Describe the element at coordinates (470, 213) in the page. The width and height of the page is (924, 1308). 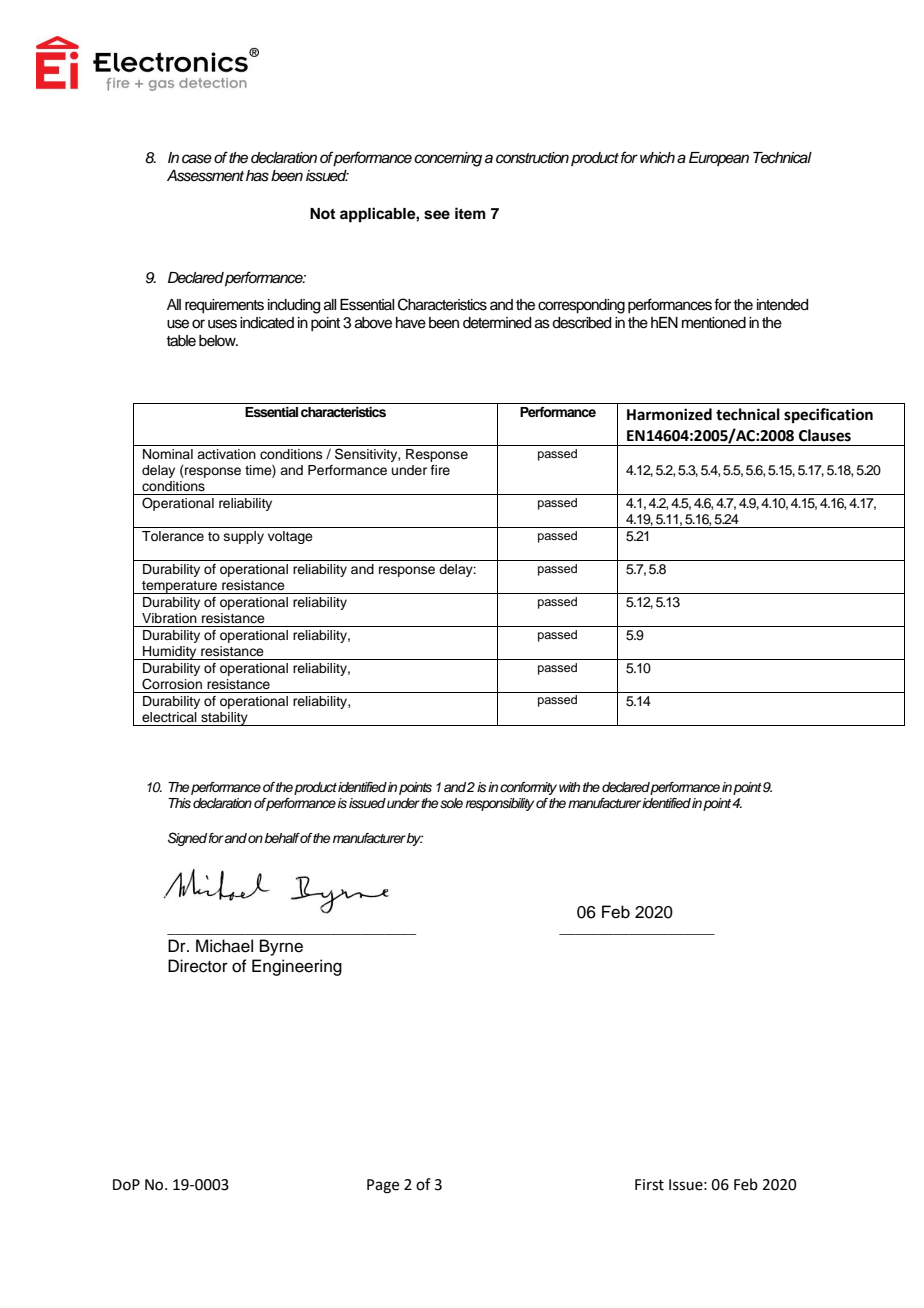
I see `item` at that location.
